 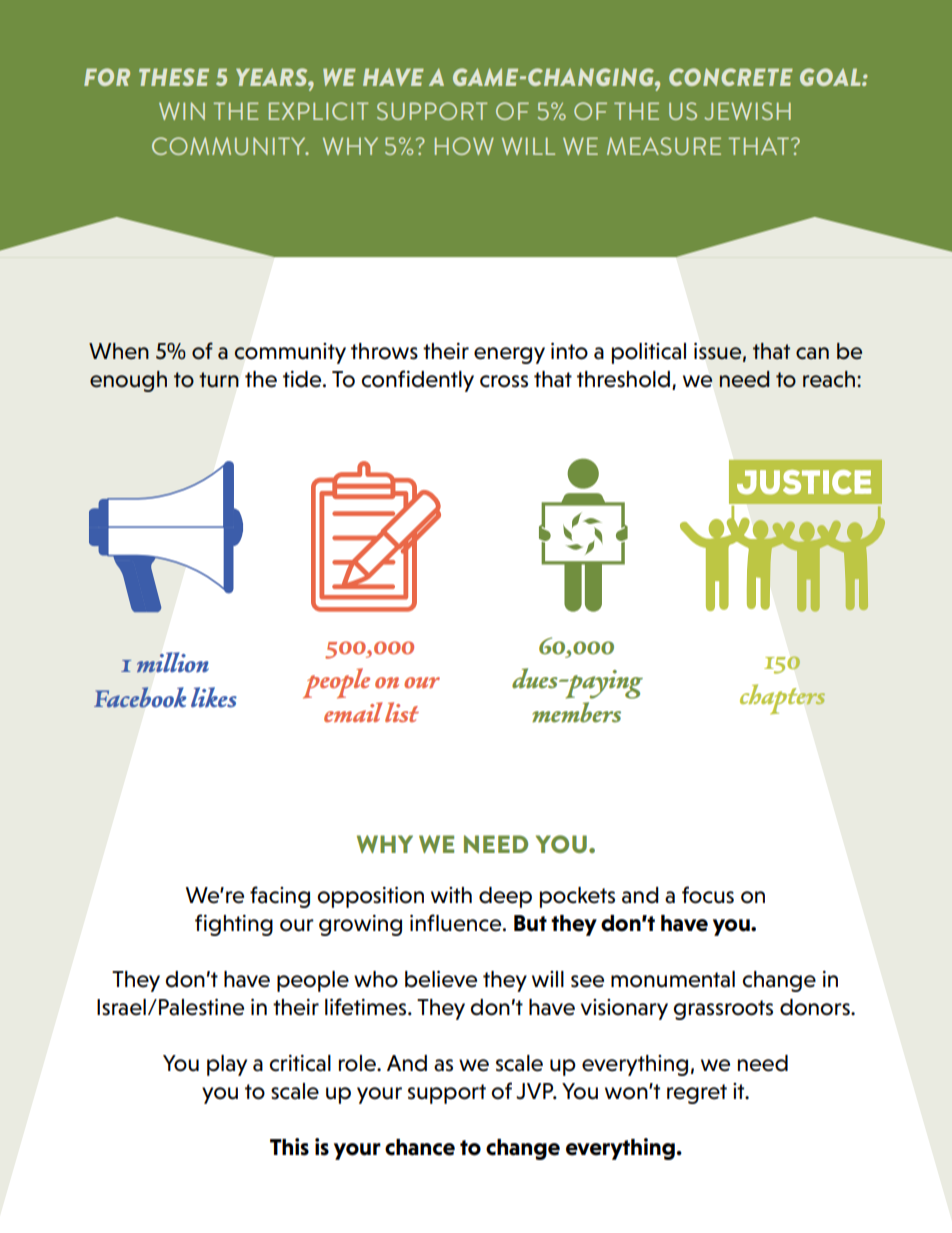 I want to click on chapters, so click(x=782, y=699).
